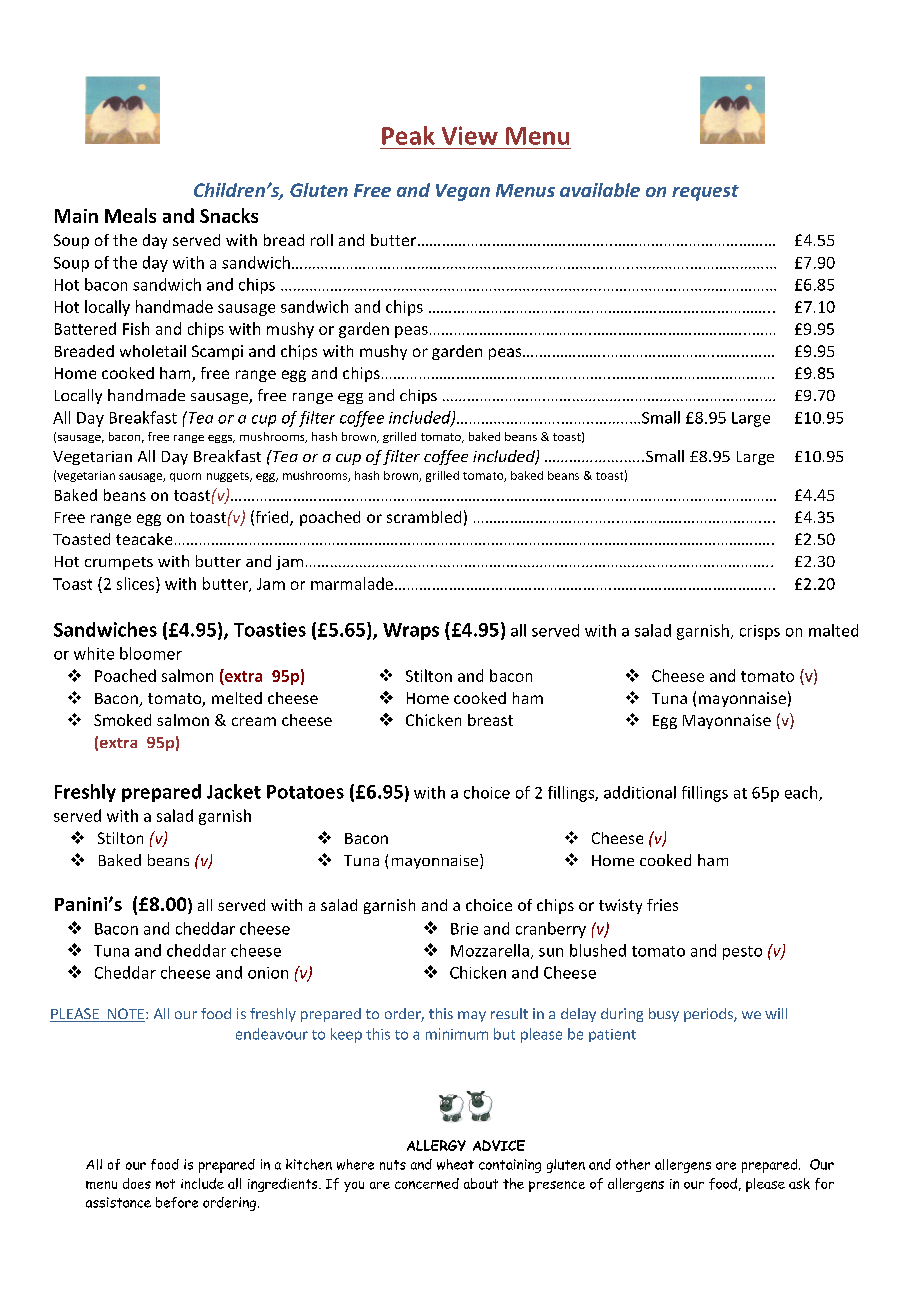 The image size is (924, 1308). Describe the element at coordinates (234, 791) in the screenshot. I see `Jacket` at that location.
